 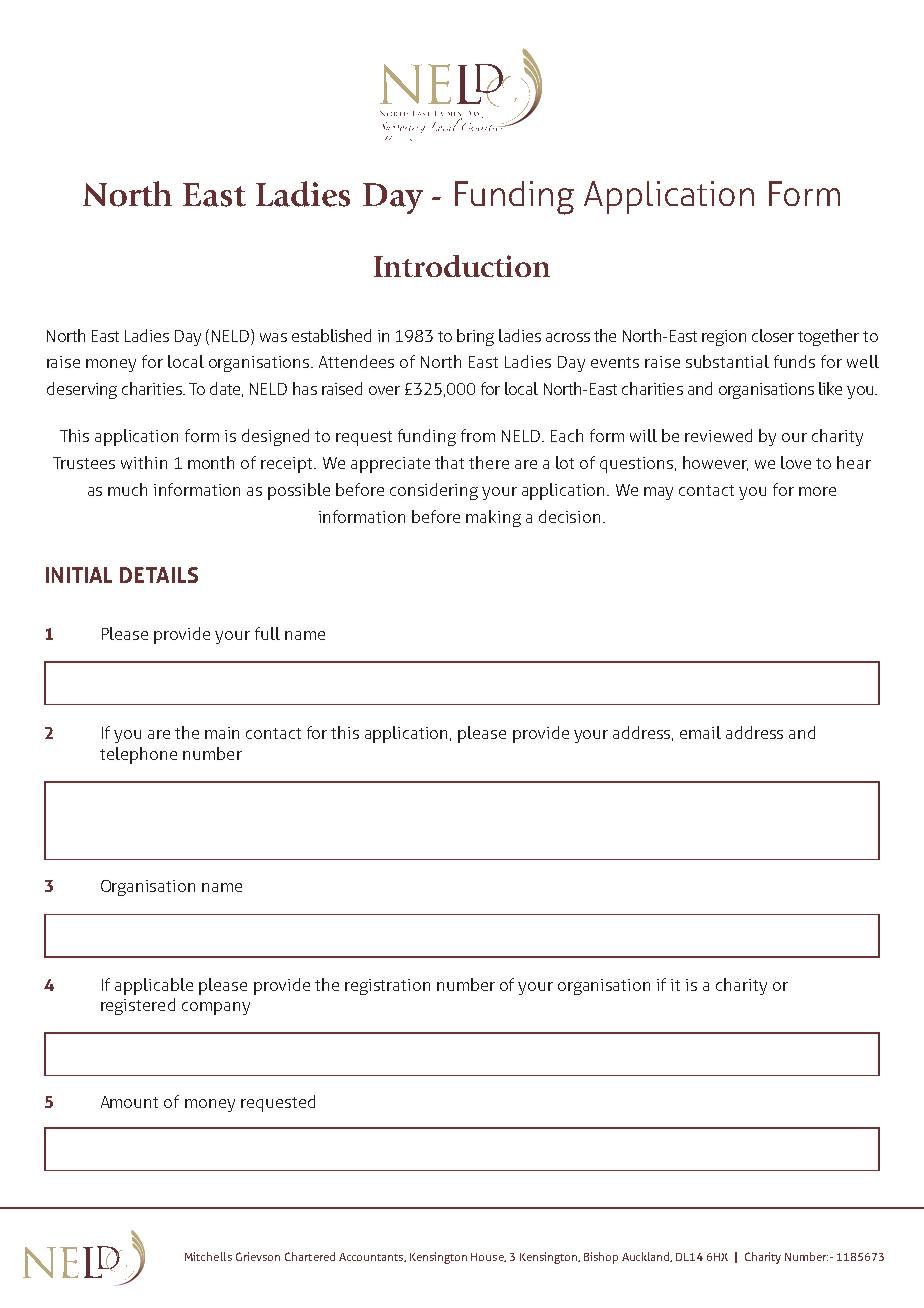 What do you see at coordinates (773, 335) in the screenshot?
I see `closer` at bounding box center [773, 335].
